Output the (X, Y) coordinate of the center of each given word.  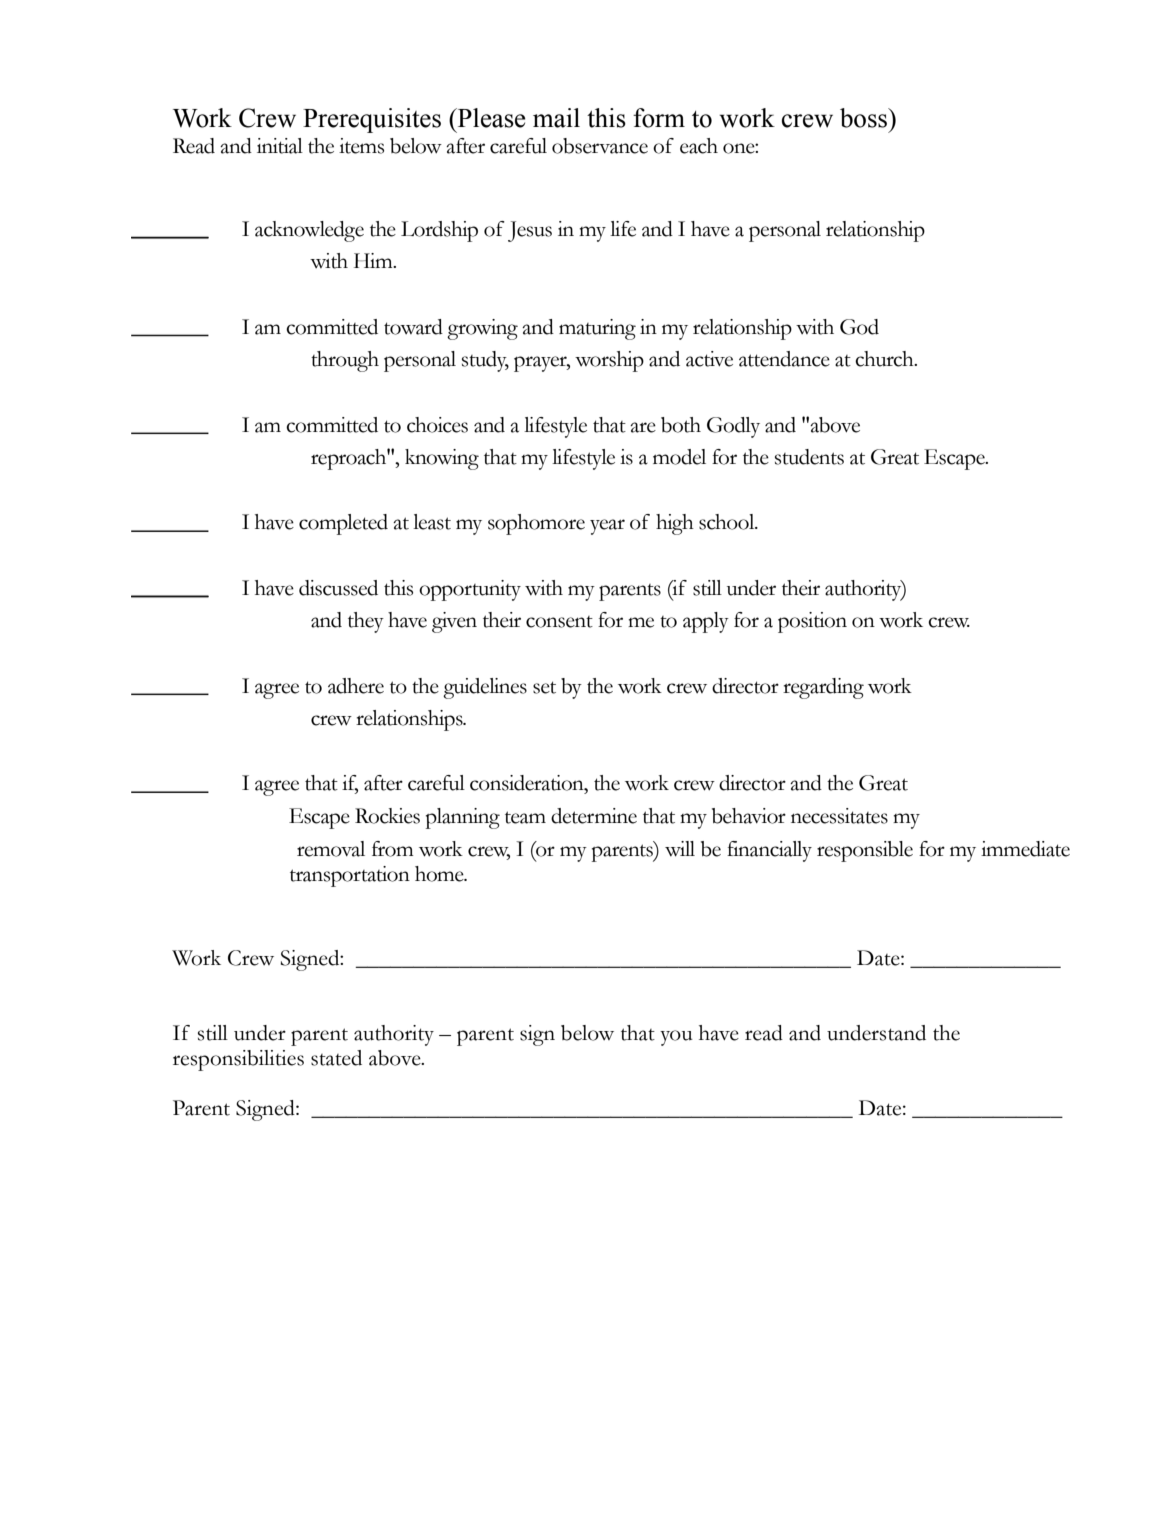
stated (336, 1058)
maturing (597, 329)
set (544, 687)
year (607, 527)
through (345, 361)
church (885, 359)
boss (865, 118)
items (361, 146)
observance (600, 146)
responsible (865, 851)
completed (343, 524)
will (680, 849)
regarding (823, 688)
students (809, 457)
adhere (356, 686)
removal (331, 849)
